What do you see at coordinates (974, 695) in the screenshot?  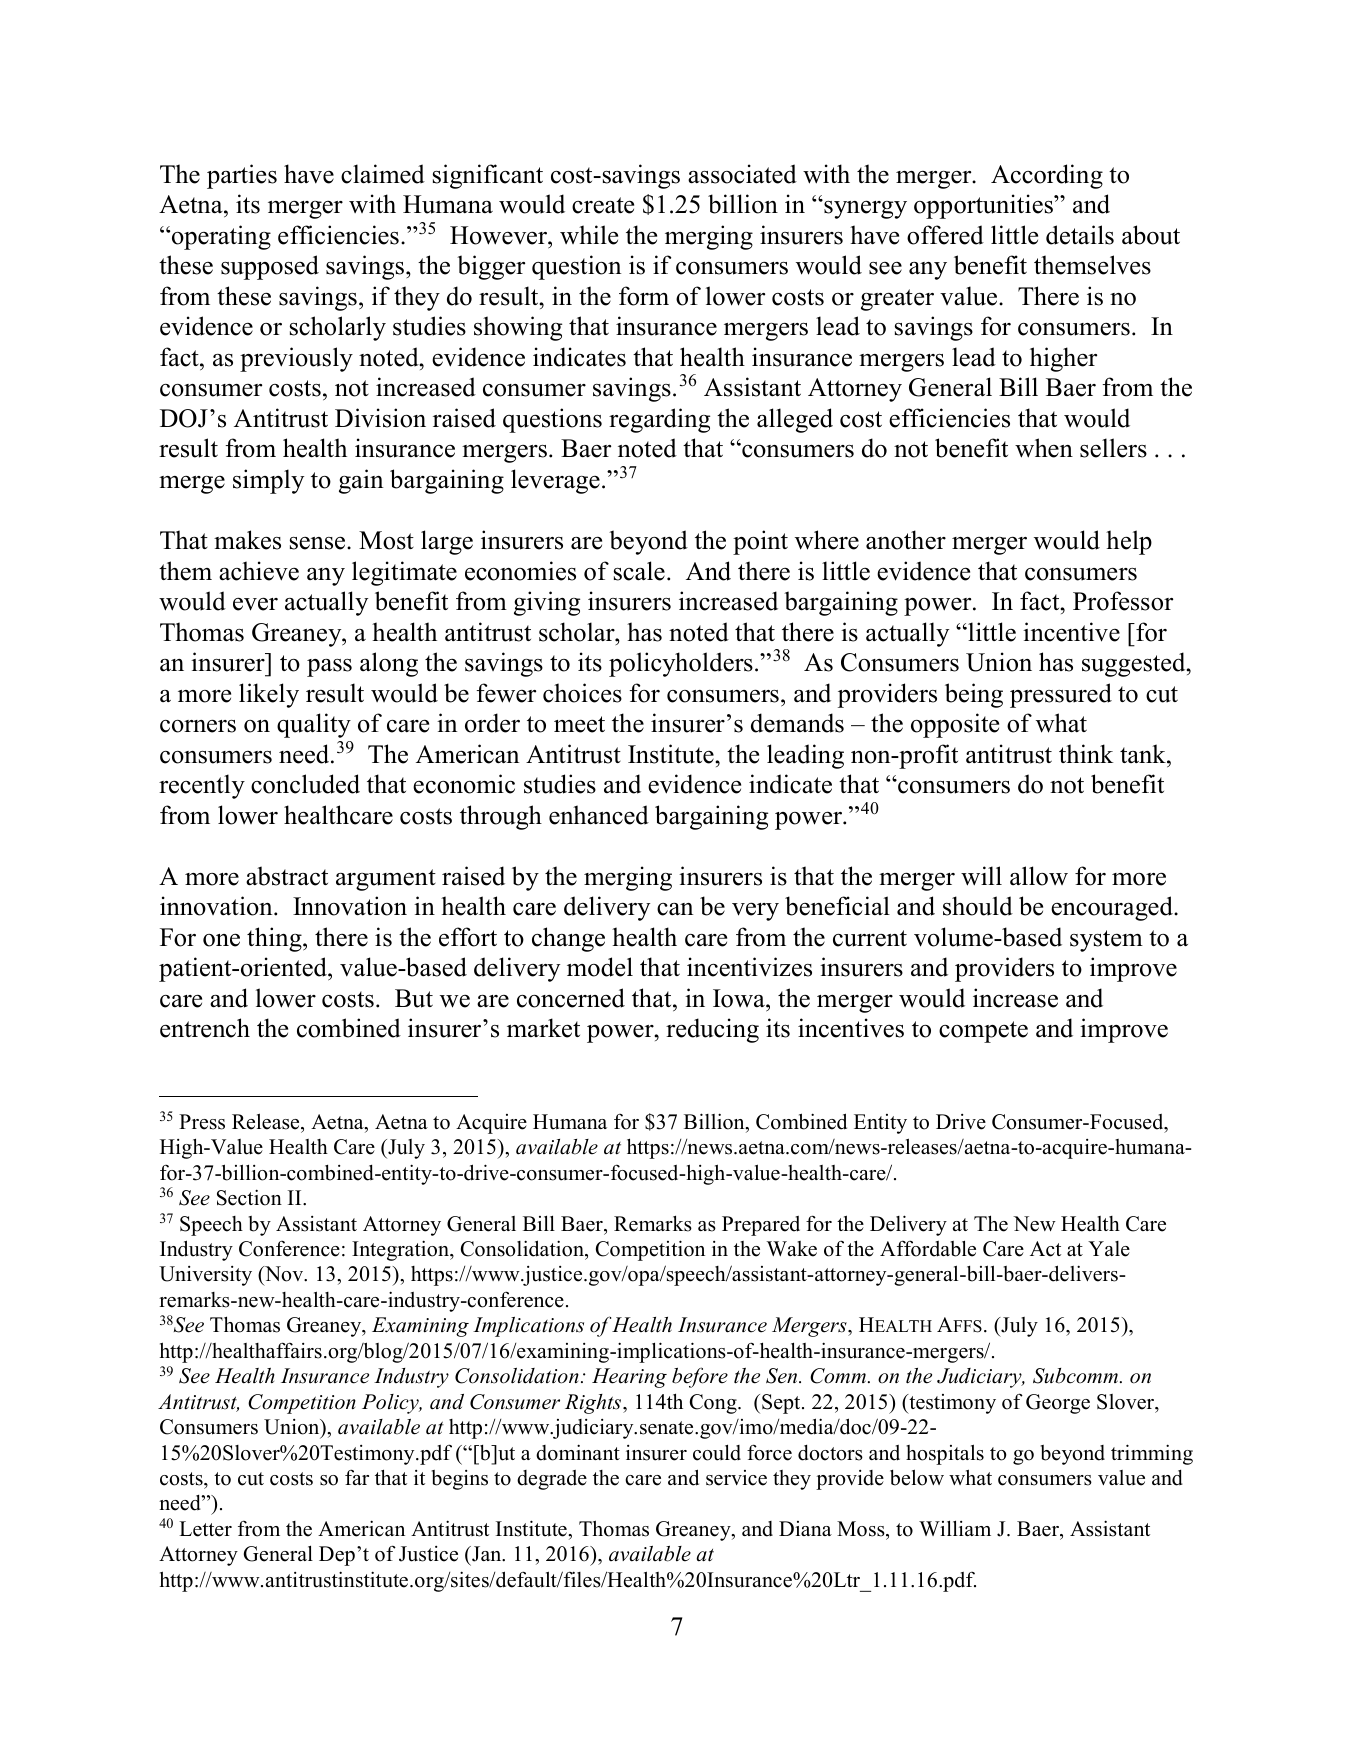 I see `being` at bounding box center [974, 695].
